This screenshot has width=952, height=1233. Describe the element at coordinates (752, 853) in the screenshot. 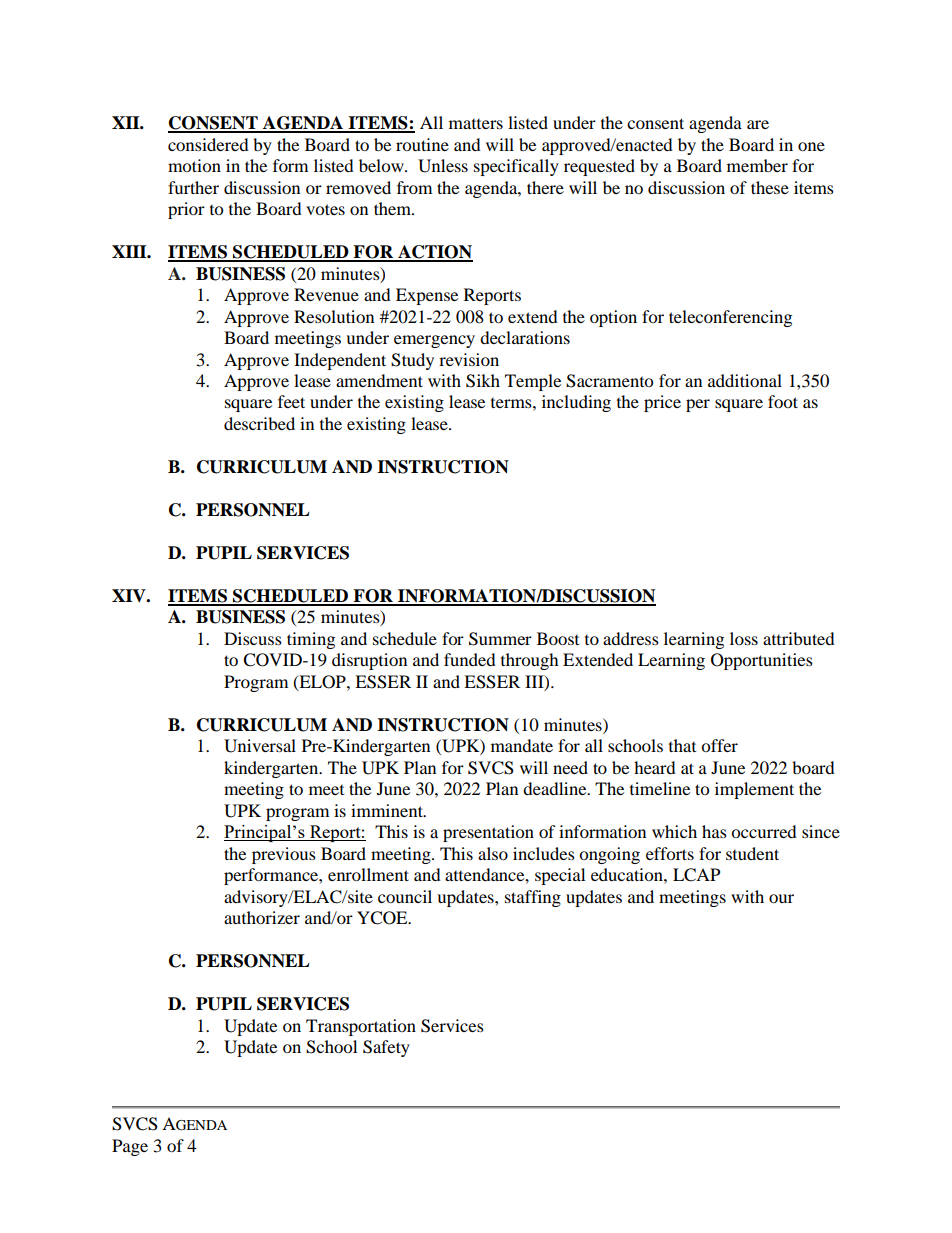

I see `student` at that location.
